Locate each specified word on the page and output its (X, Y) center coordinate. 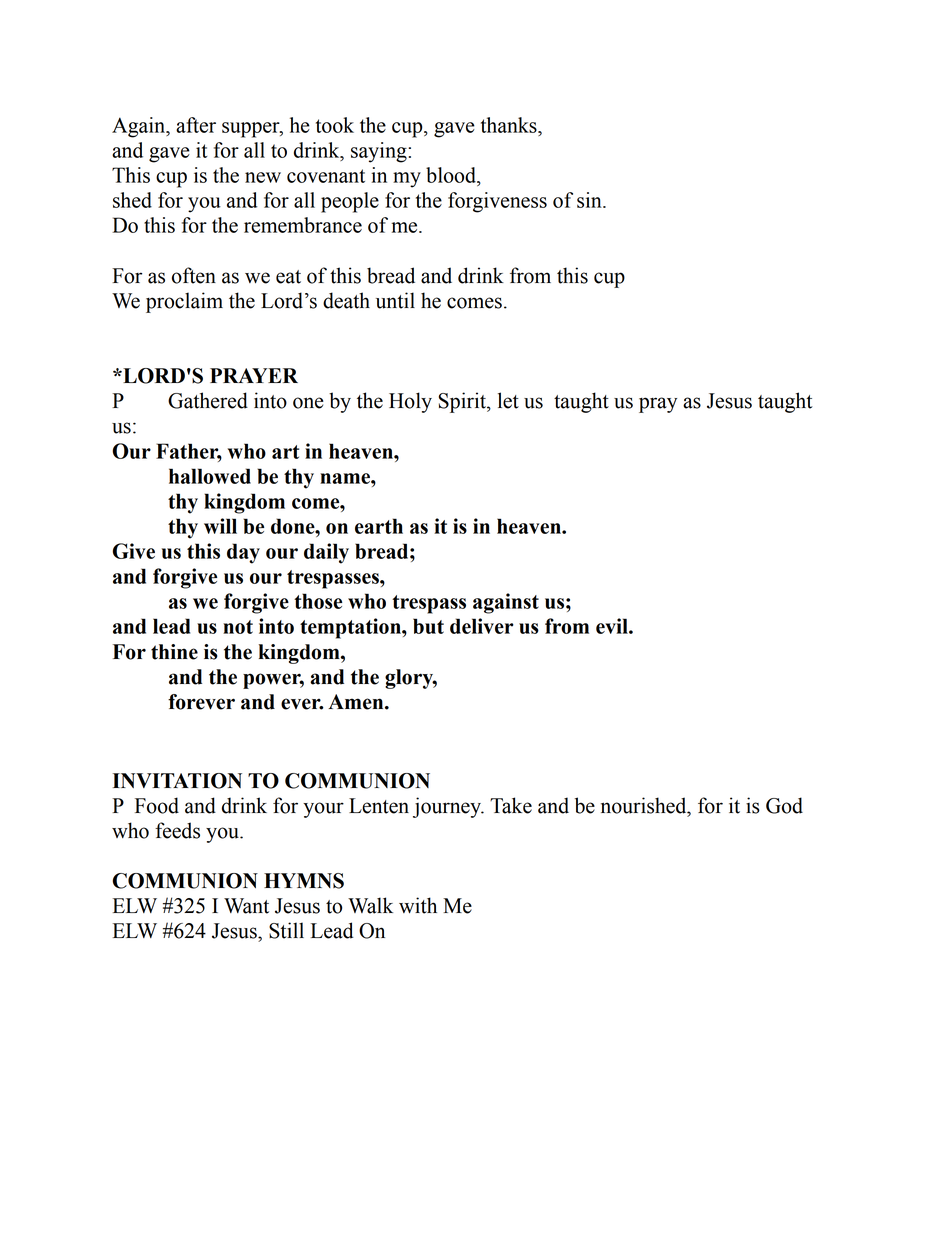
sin (590, 200)
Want (246, 906)
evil (613, 626)
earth (379, 526)
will (220, 526)
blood (452, 175)
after (196, 125)
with (418, 905)
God (784, 805)
